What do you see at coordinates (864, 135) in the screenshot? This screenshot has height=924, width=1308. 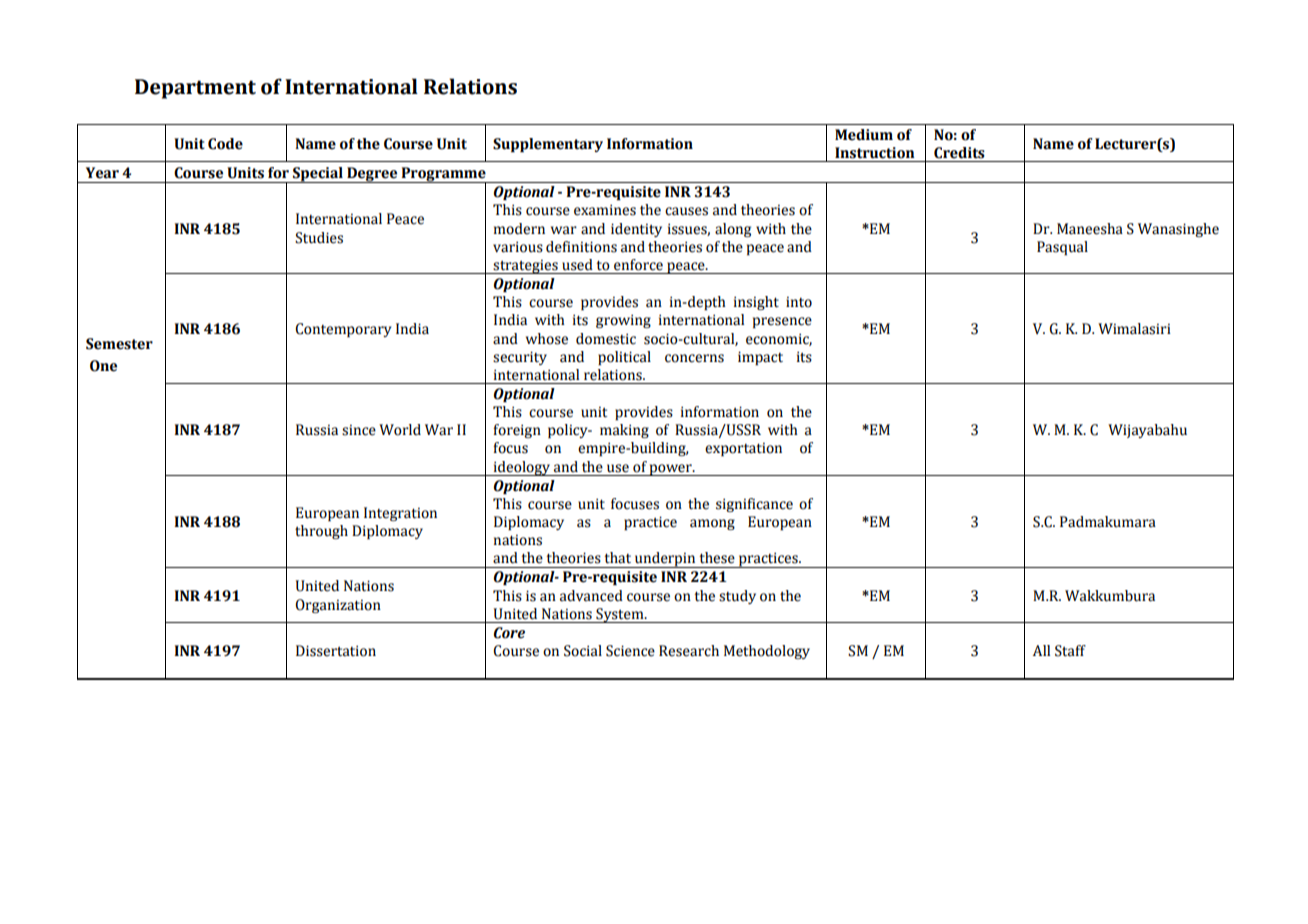 I see `Medium` at bounding box center [864, 135].
